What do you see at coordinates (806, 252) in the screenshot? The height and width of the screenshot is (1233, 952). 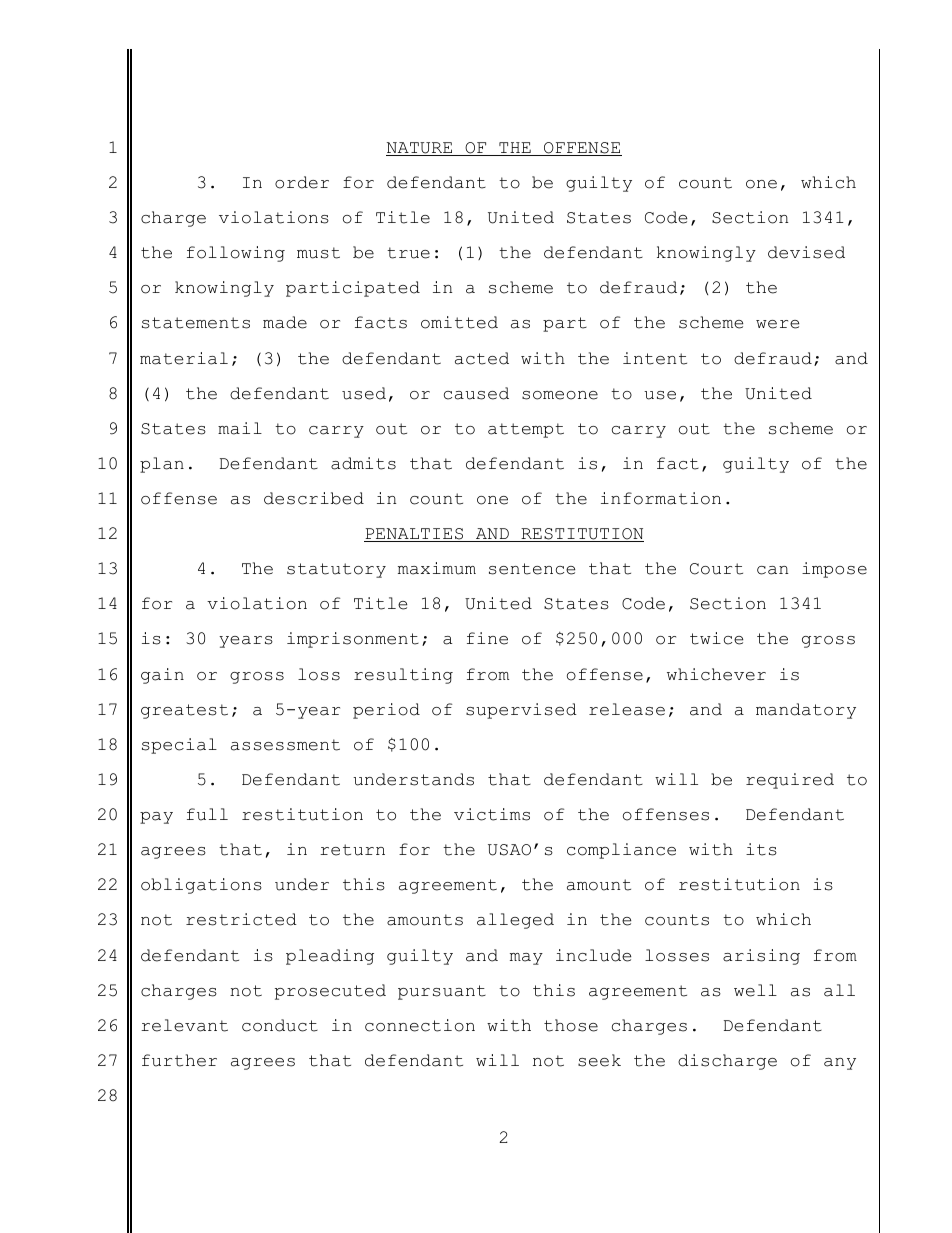 I see `devised` at bounding box center [806, 252].
